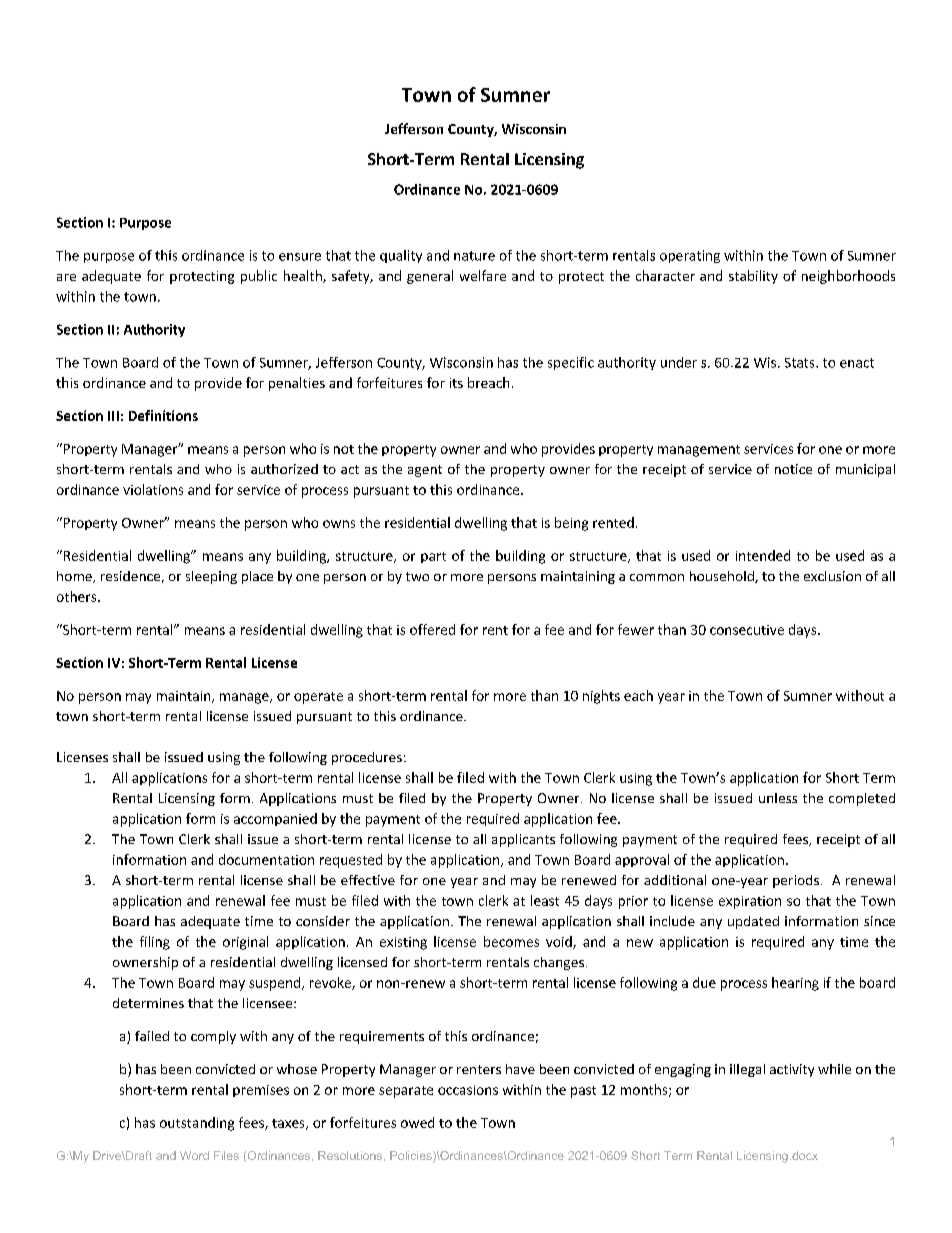  Describe the element at coordinates (483, 275) in the page. I see `welfare` at that location.
